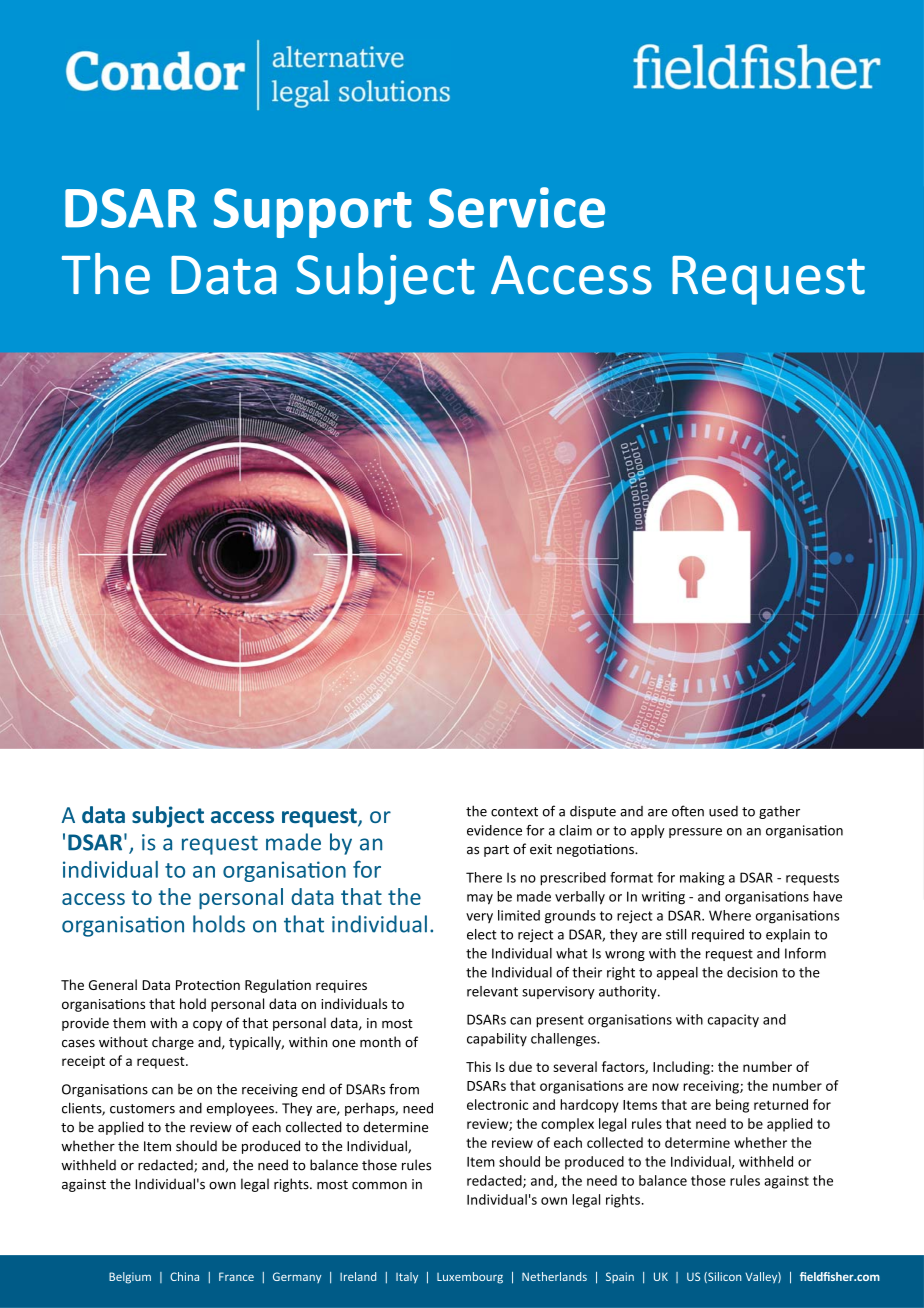 The image size is (924, 1308). Describe the element at coordinates (723, 811) in the screenshot. I see `used` at that location.
